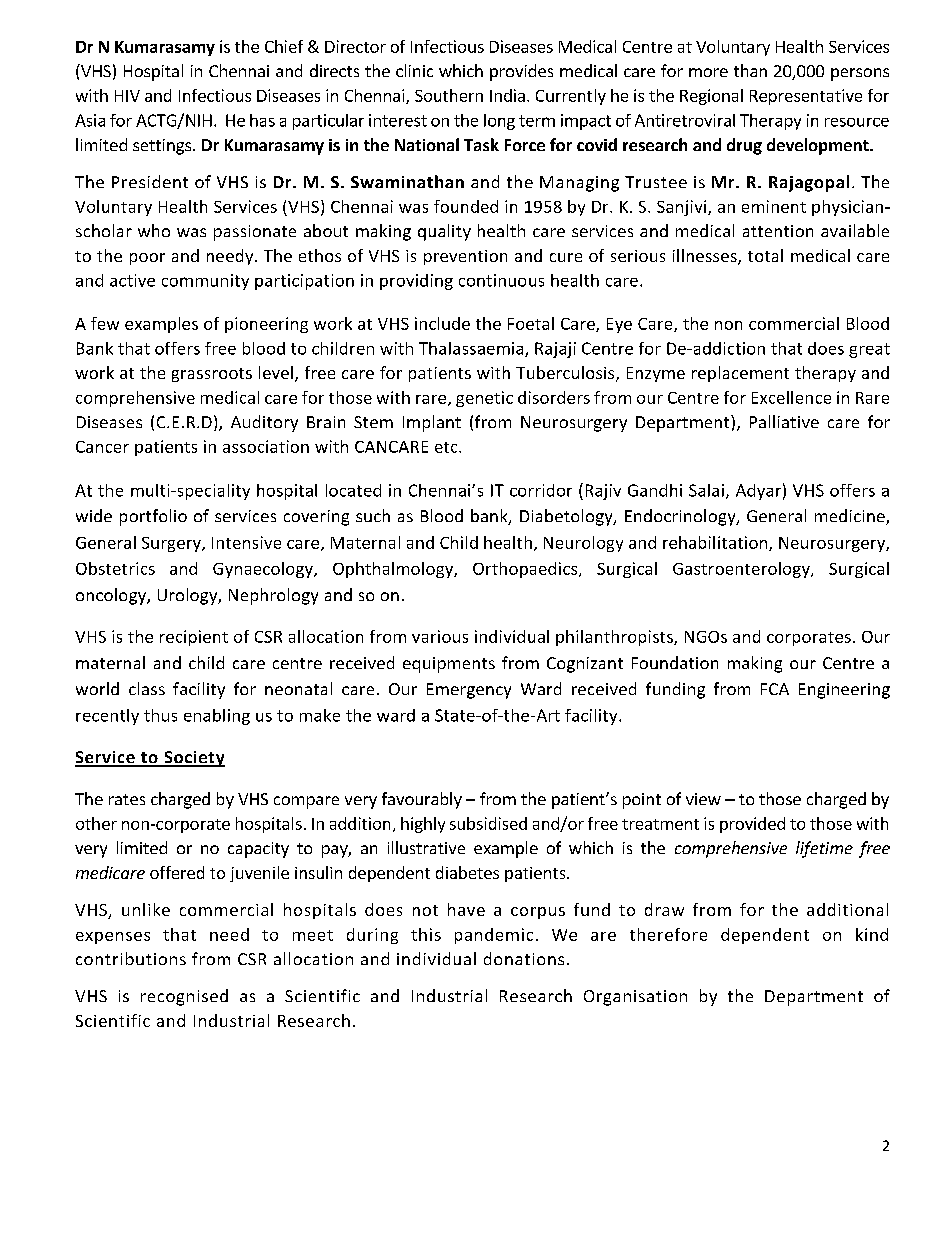  I want to click on portfolio, so click(153, 517).
